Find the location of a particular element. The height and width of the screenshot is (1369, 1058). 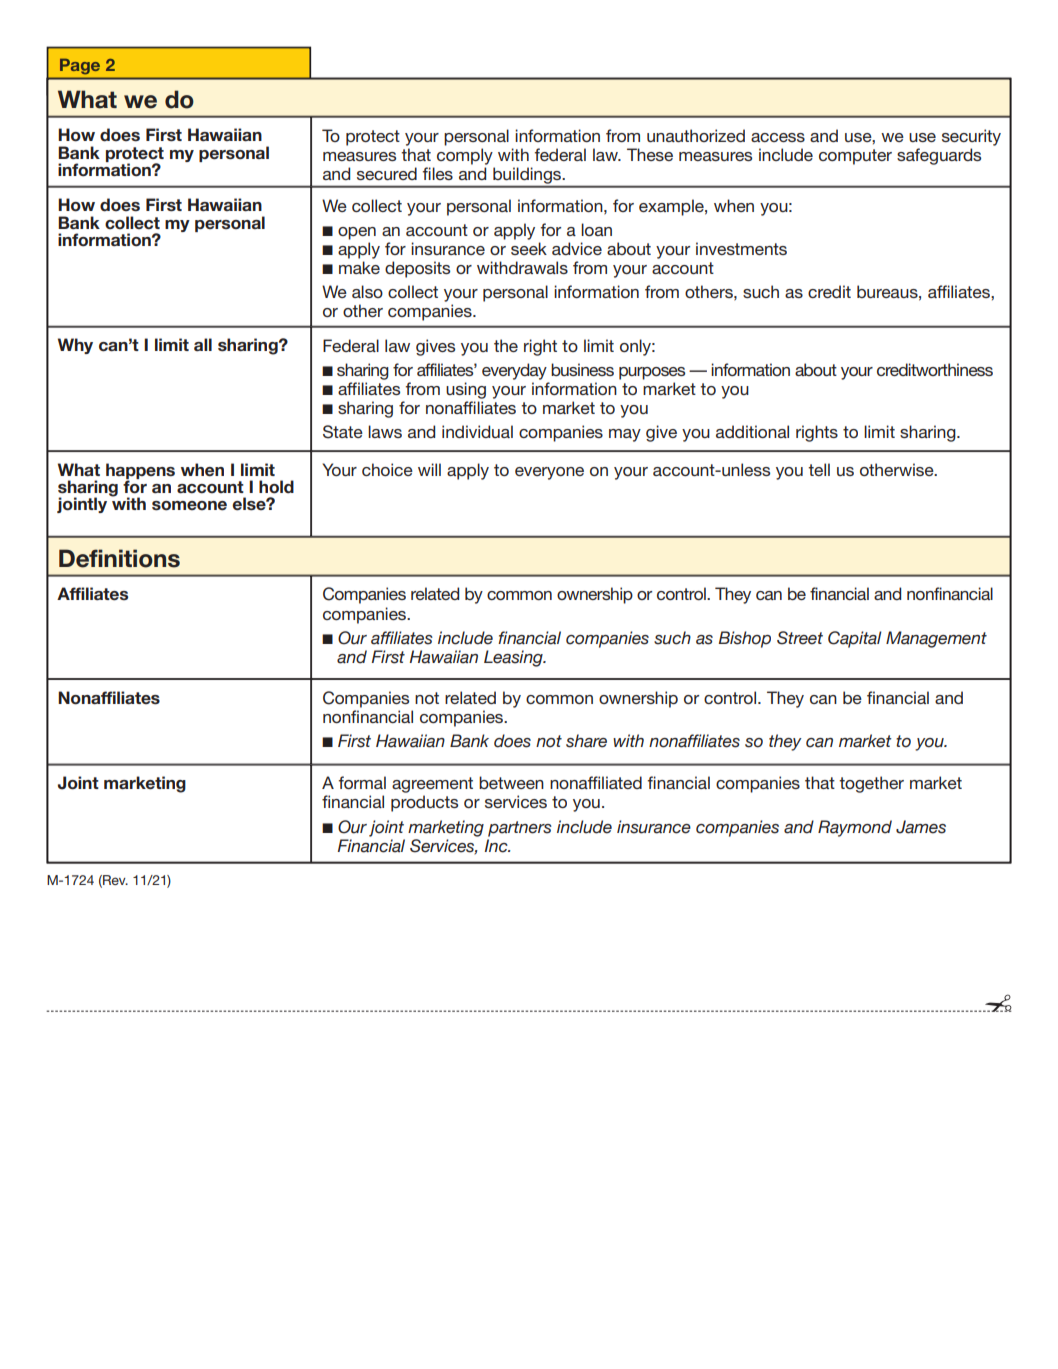

access is located at coordinates (778, 137).
